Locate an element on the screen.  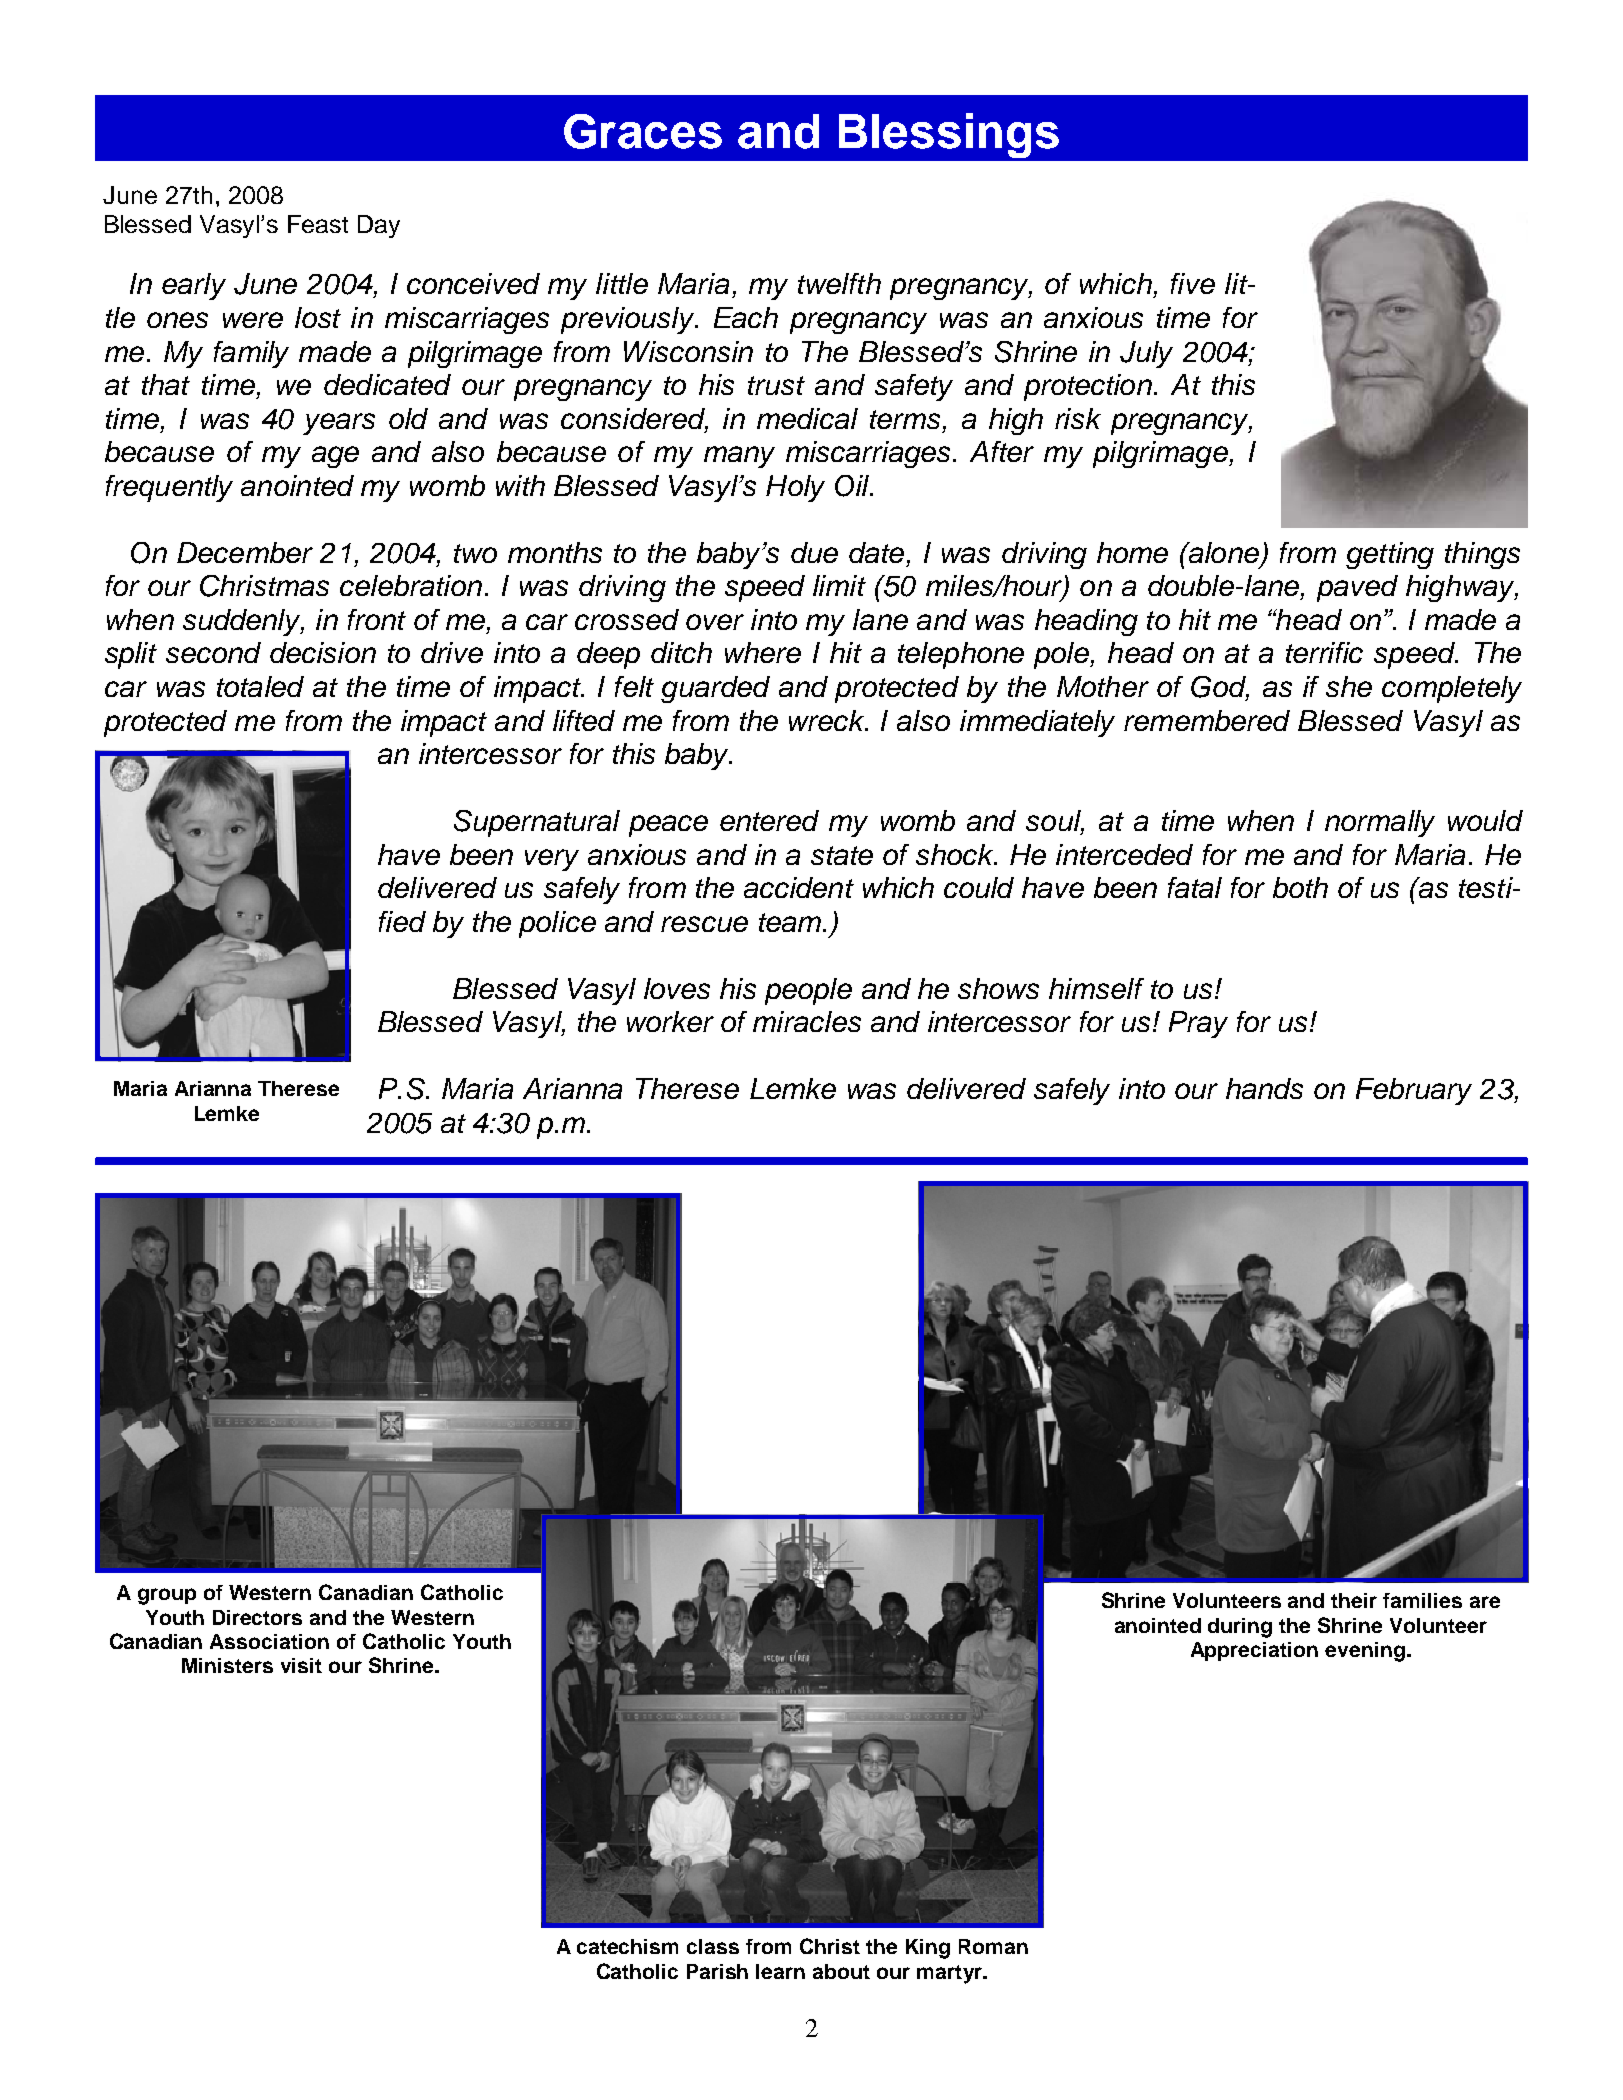
terrific is located at coordinates (1324, 652).
